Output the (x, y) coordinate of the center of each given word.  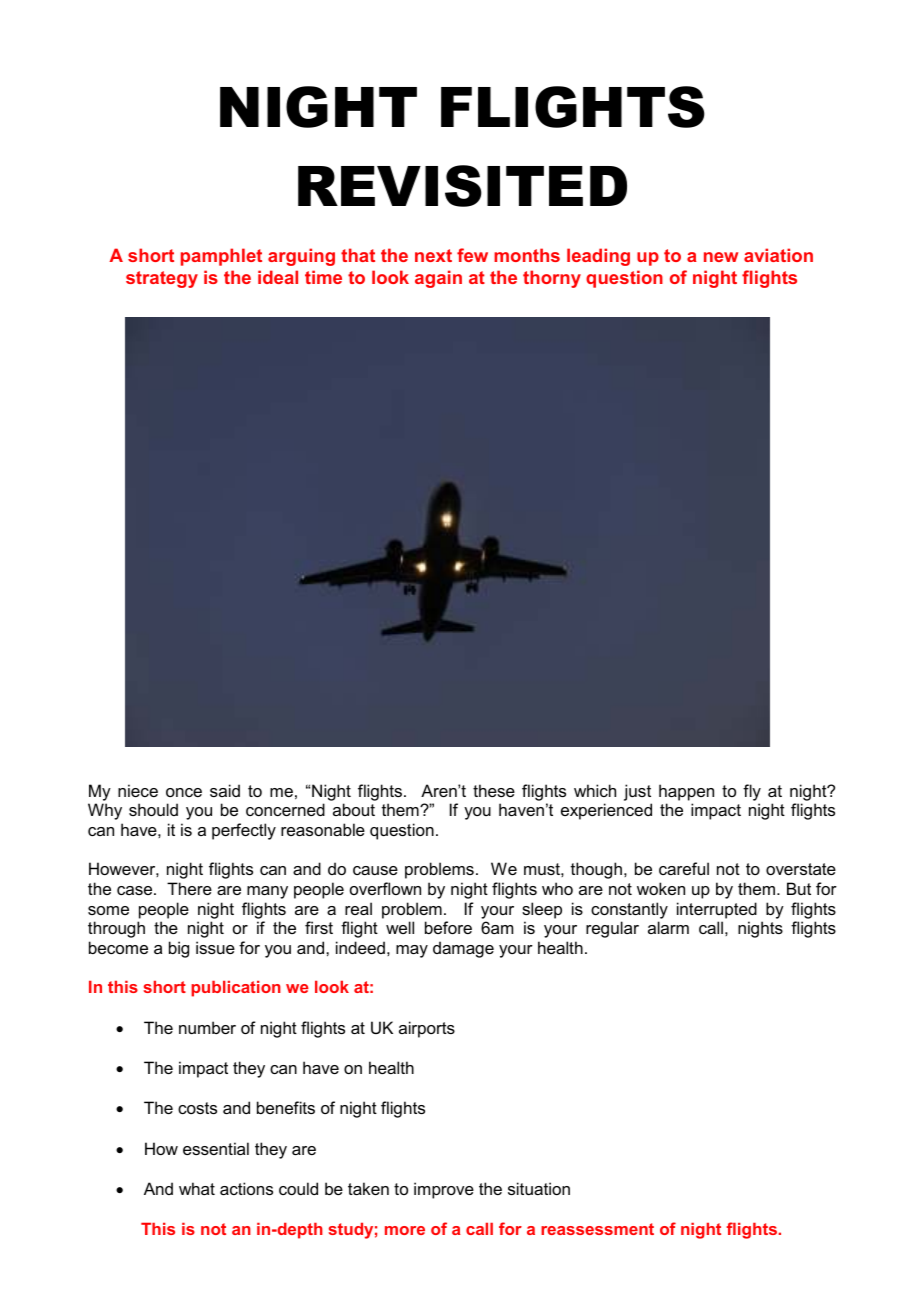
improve (444, 1190)
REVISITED (462, 186)
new (721, 257)
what (197, 1188)
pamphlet (221, 257)
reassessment (597, 1229)
